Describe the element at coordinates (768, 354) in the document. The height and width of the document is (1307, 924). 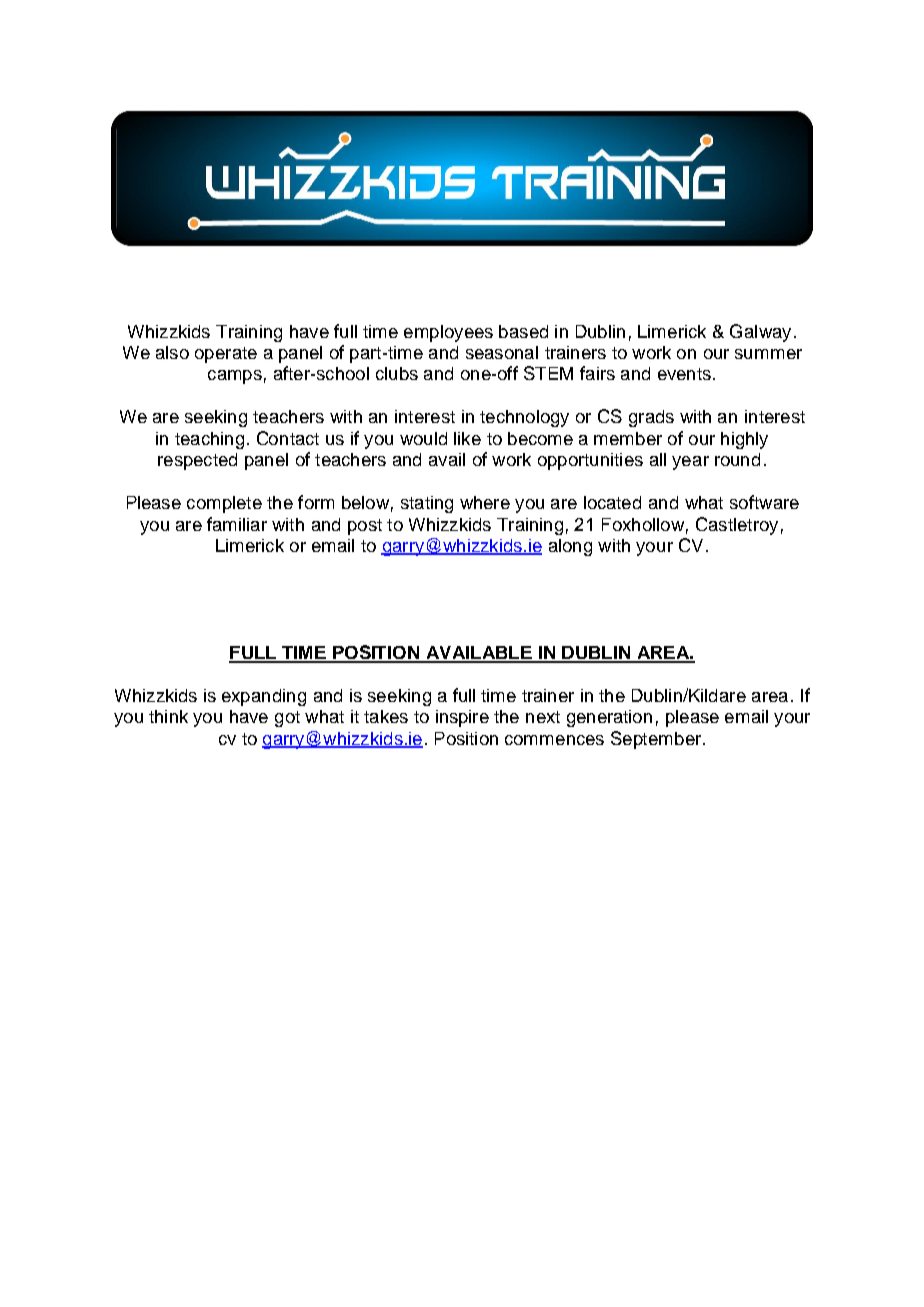
I see `summer` at that location.
